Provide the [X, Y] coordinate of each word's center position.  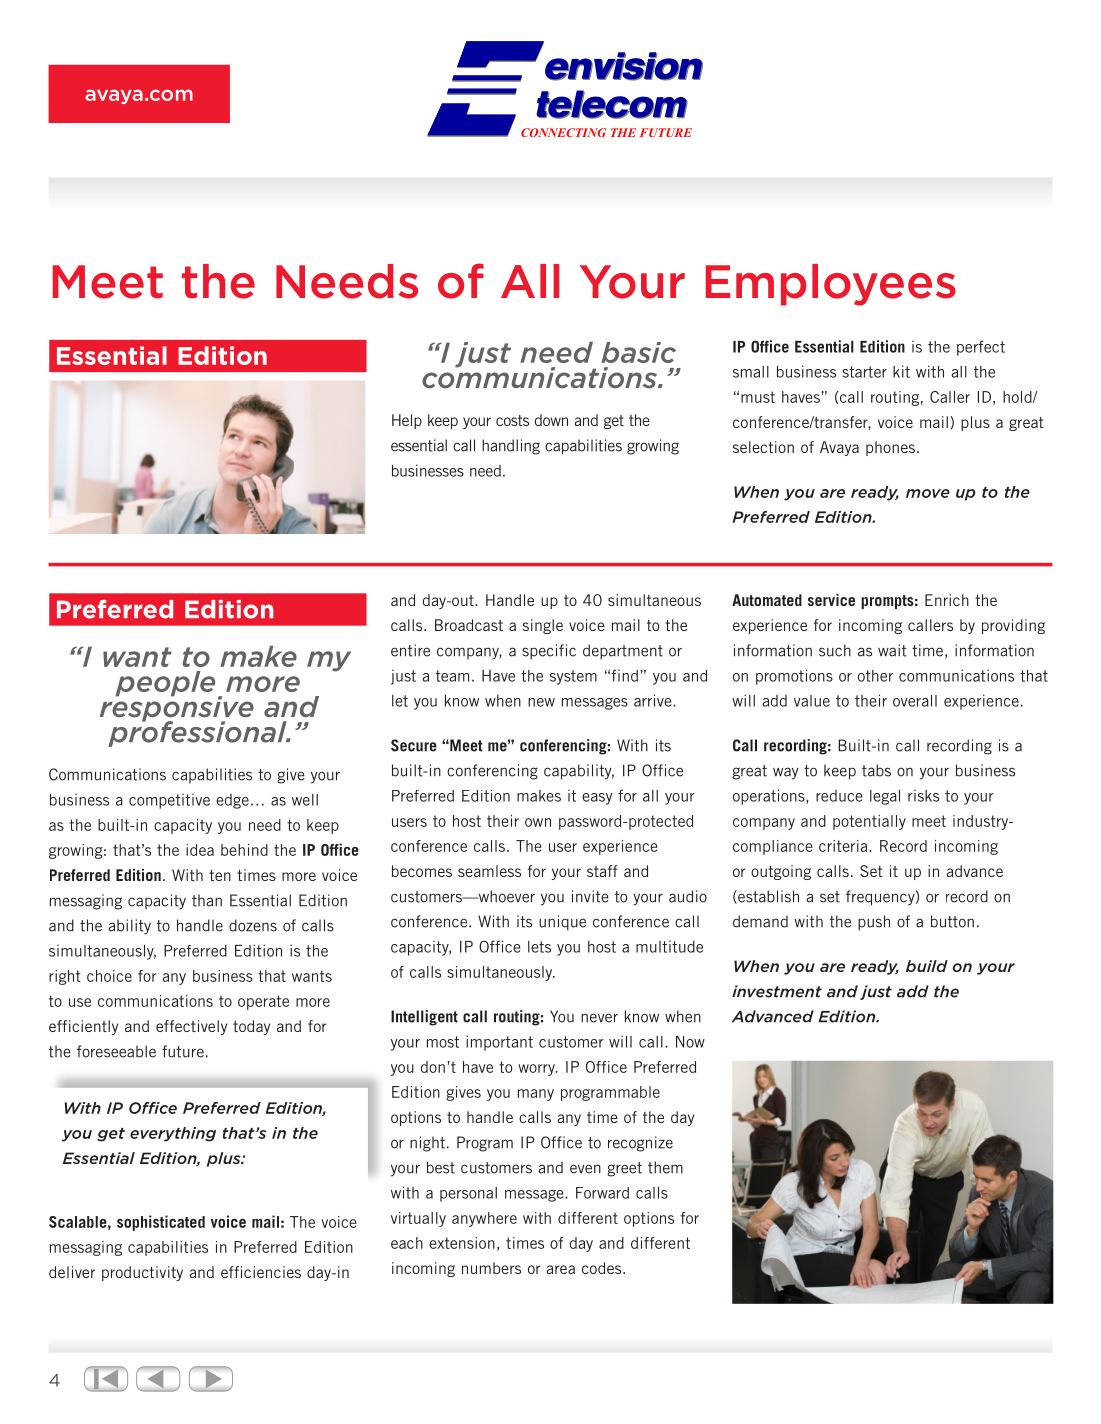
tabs [876, 770]
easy [597, 799]
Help [407, 421]
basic [638, 352]
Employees [831, 285]
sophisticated [161, 1223]
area [560, 1269]
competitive [169, 801]
